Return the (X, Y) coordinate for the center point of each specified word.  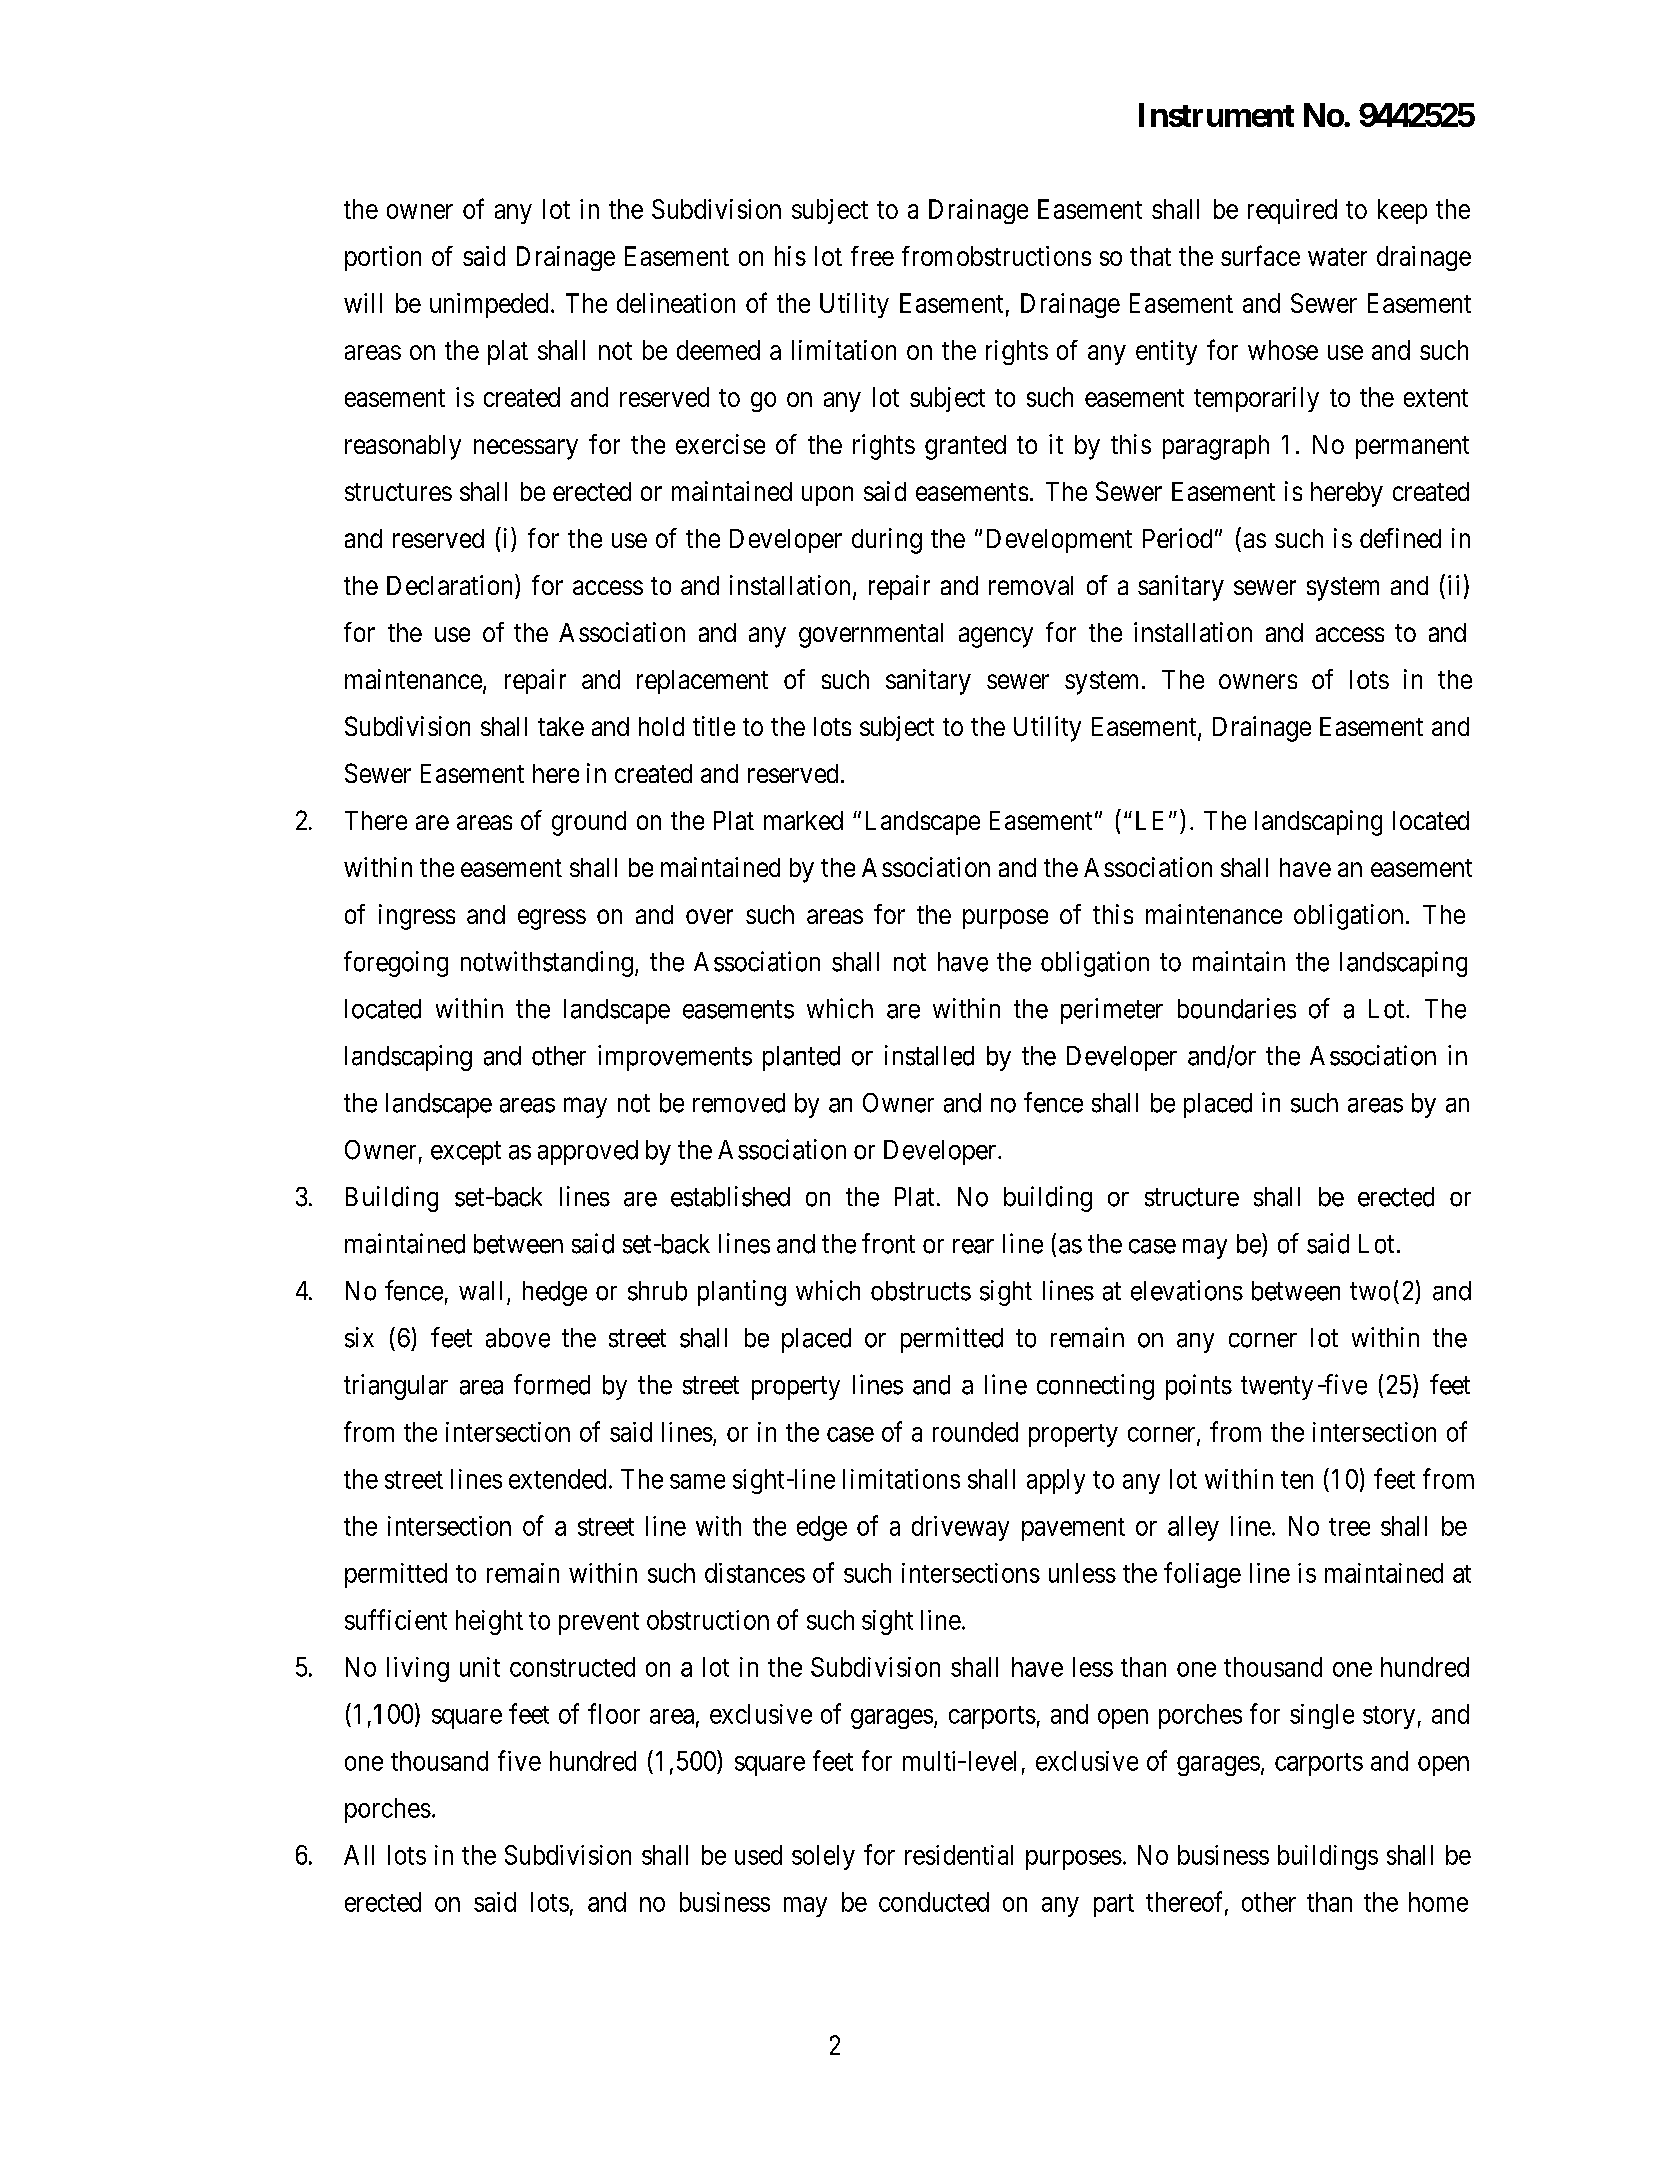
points (1199, 1387)
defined (1400, 538)
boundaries (1237, 1008)
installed (929, 1055)
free (872, 256)
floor (614, 1713)
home (1438, 1902)
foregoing (396, 964)
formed (552, 1384)
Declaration (451, 584)
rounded (975, 1432)
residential (959, 1855)
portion (383, 258)
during (887, 541)
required (1292, 211)
